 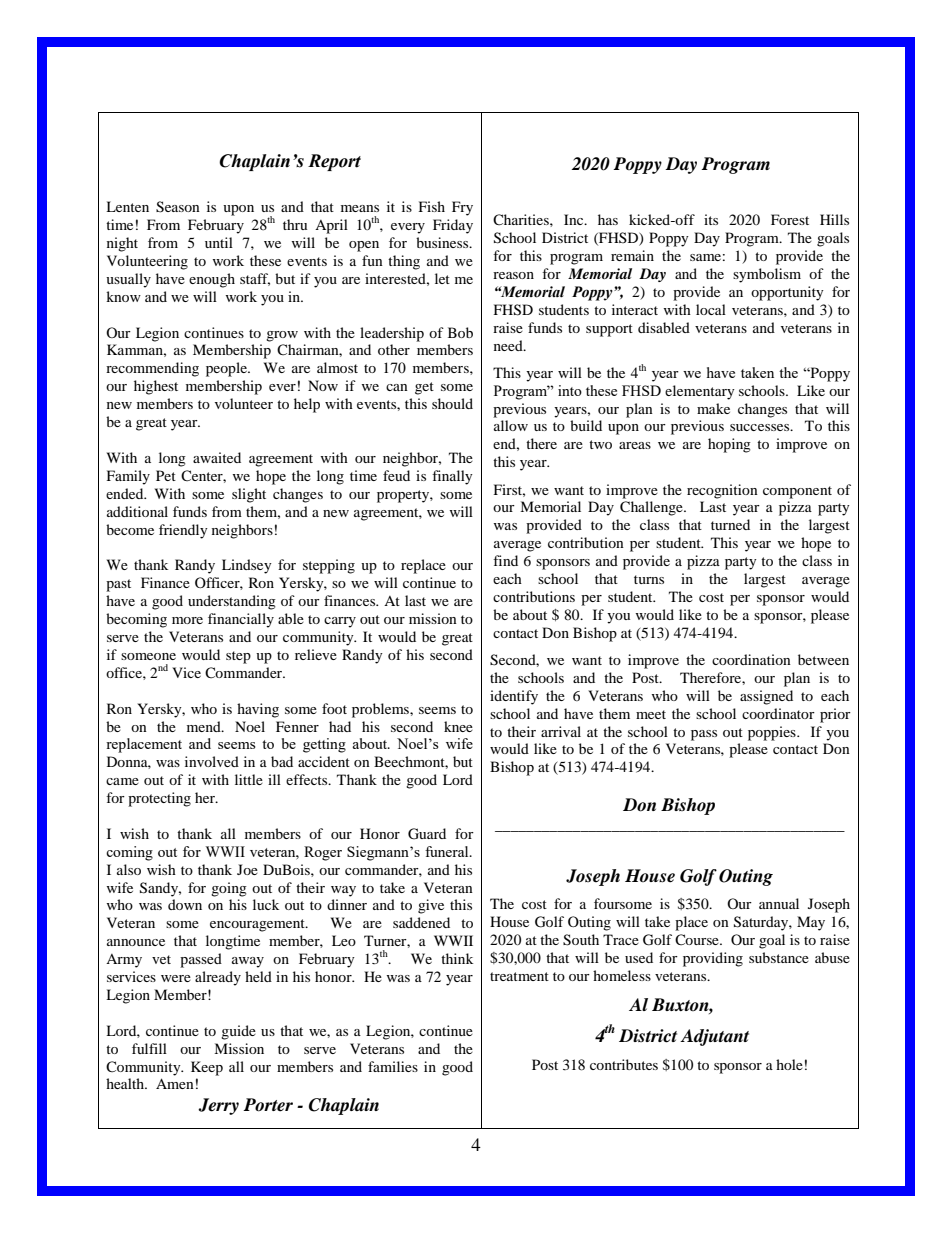 I want to click on hole, so click(x=789, y=1064).
